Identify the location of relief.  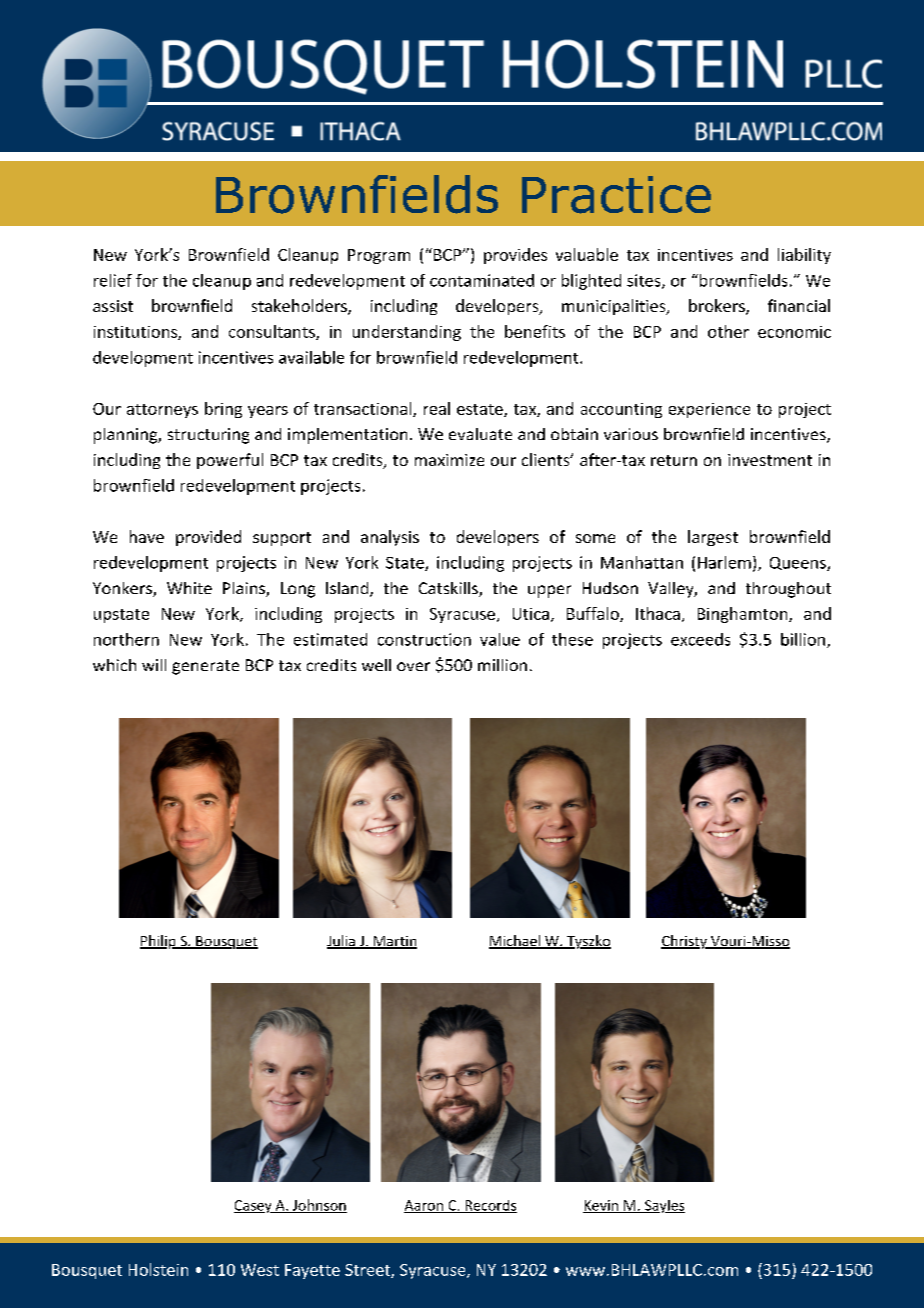
(113, 280).
